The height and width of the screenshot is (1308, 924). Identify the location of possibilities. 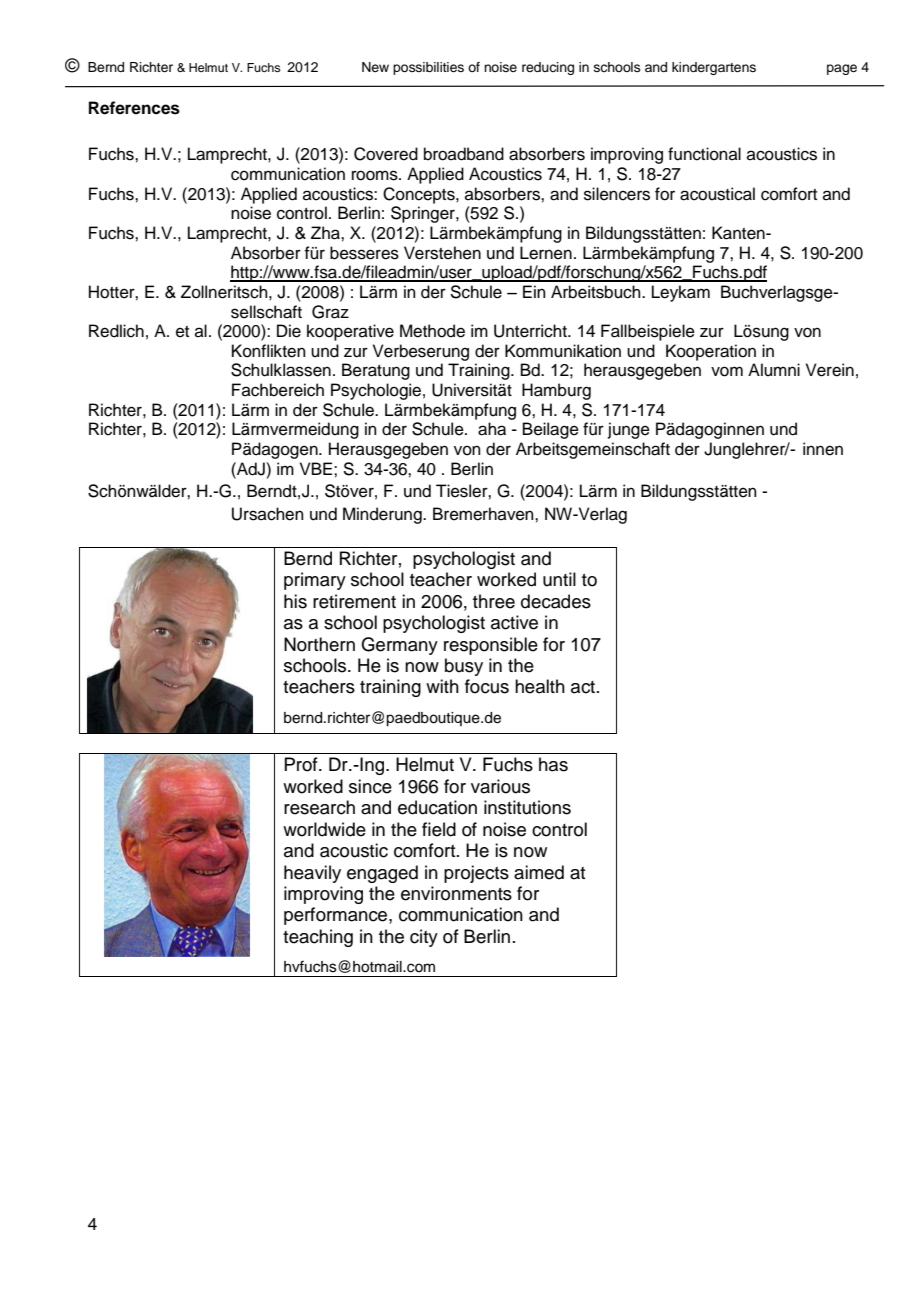
(428, 68).
